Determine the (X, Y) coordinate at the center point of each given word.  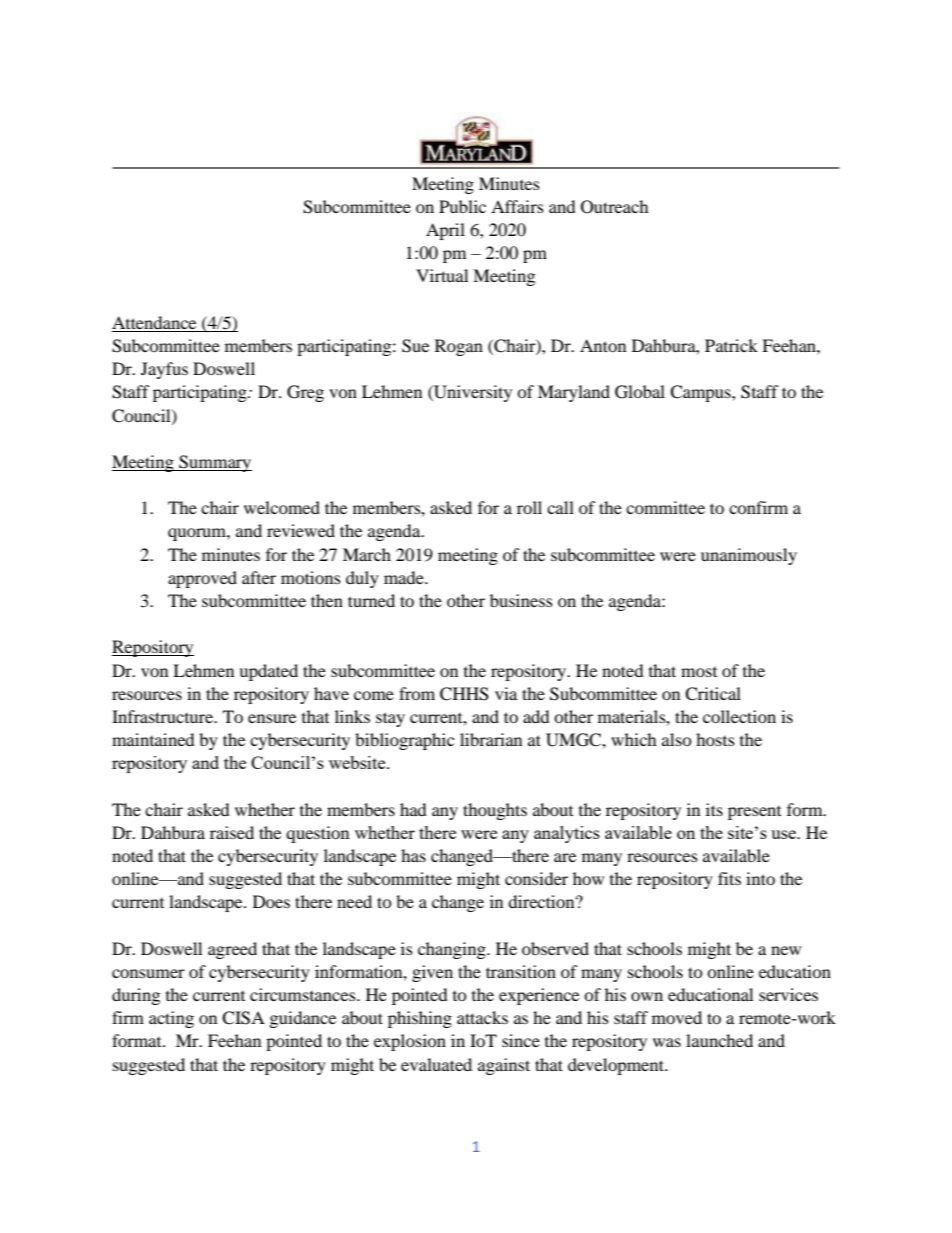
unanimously (749, 556)
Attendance (154, 322)
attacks (482, 1017)
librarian (491, 739)
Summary (214, 463)
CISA (243, 1018)
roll (529, 507)
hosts (715, 739)
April (445, 231)
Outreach (615, 207)
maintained (153, 739)
